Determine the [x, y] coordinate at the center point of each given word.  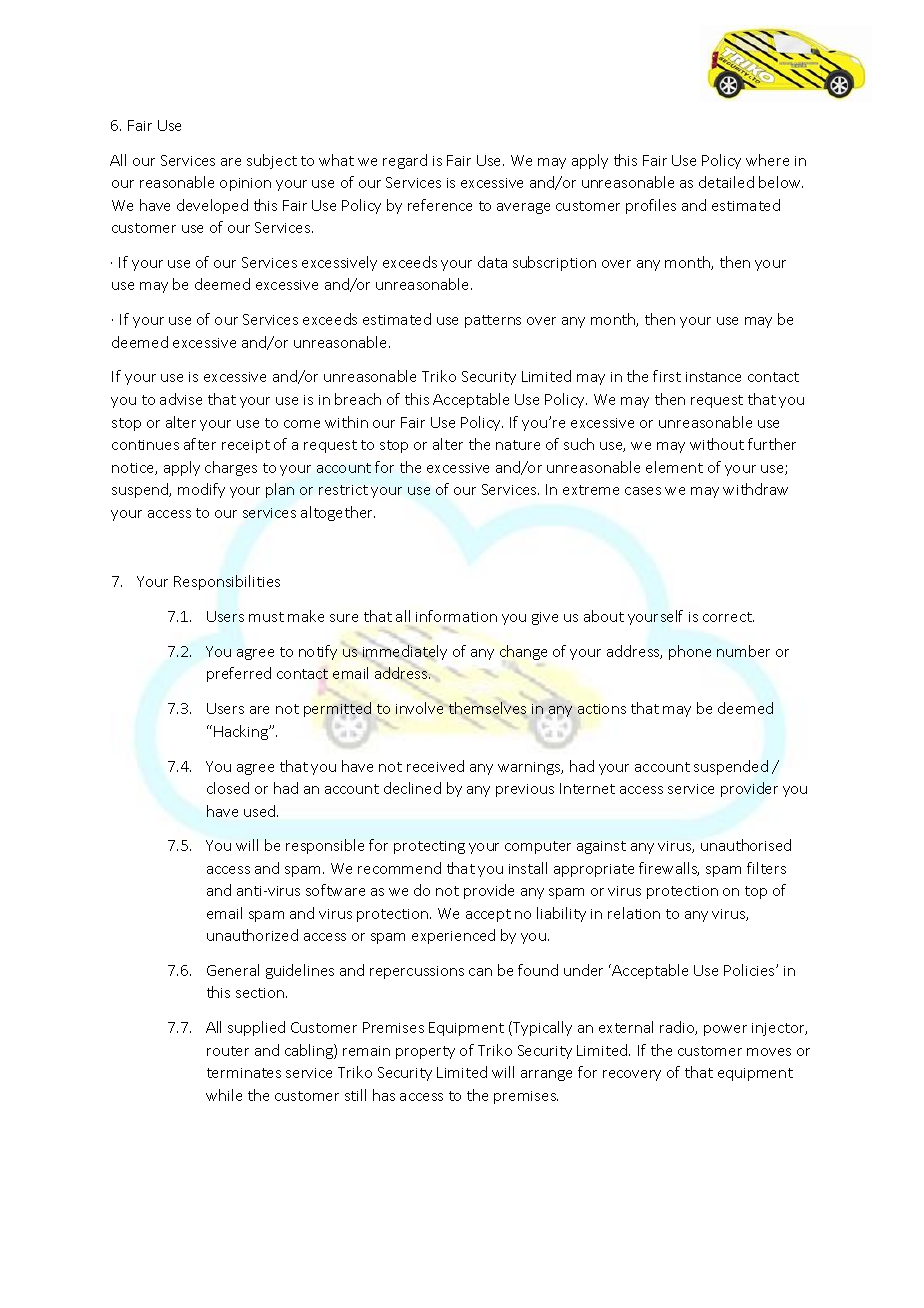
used [261, 811]
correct [728, 617]
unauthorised [746, 845]
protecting [429, 847]
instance [713, 377]
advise [181, 399]
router [228, 1051]
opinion [245, 184]
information [456, 616]
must [266, 617]
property [425, 1052]
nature [518, 445]
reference [440, 205]
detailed [726, 182]
